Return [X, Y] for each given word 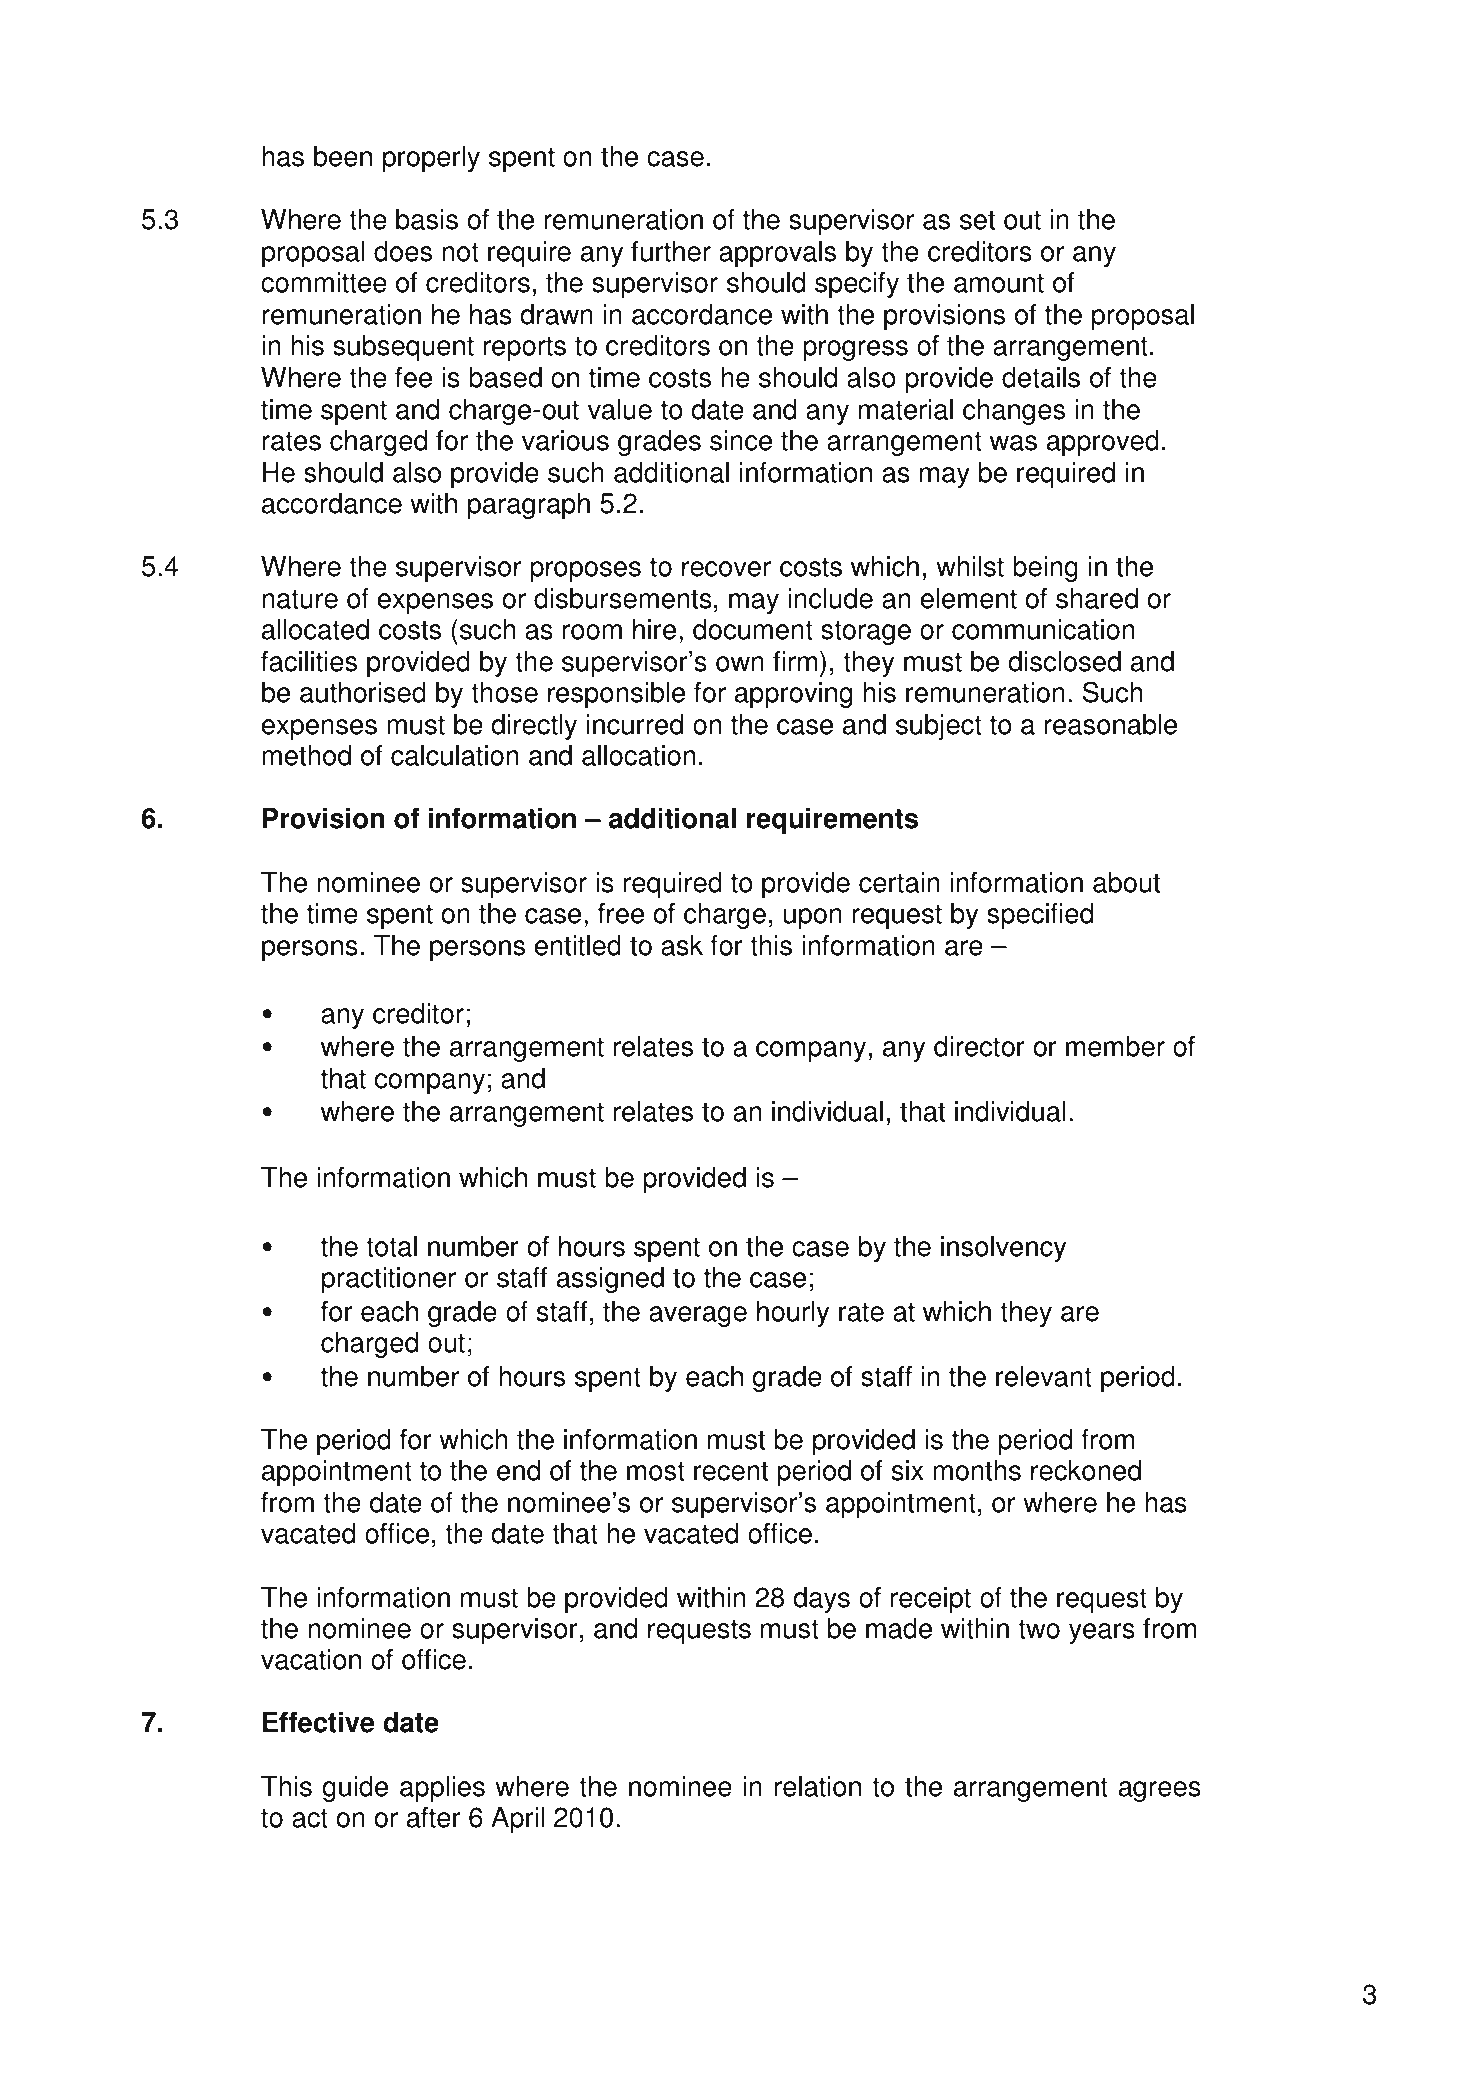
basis [427, 219]
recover [726, 569]
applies [442, 1789]
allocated [315, 629]
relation [818, 1786]
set [977, 220]
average [698, 1316]
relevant [1044, 1376]
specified [1040, 916]
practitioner [389, 1280]
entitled [578, 945]
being [1045, 569]
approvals [777, 254]
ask [682, 945]
